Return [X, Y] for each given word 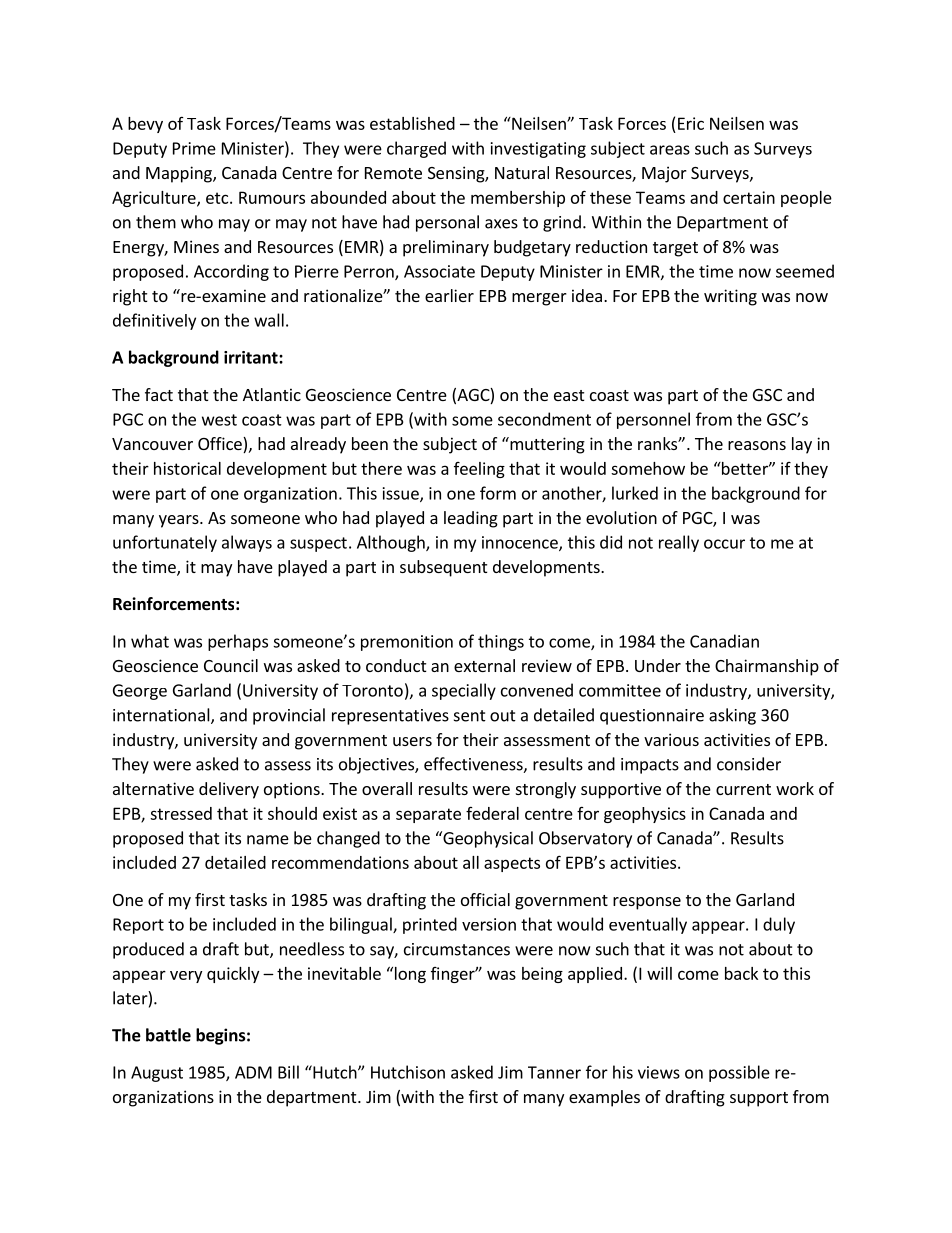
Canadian [724, 641]
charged [416, 149]
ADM [253, 1072]
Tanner [554, 1072]
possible [739, 1073]
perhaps [238, 642]
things [501, 642]
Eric [691, 123]
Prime [194, 148]
